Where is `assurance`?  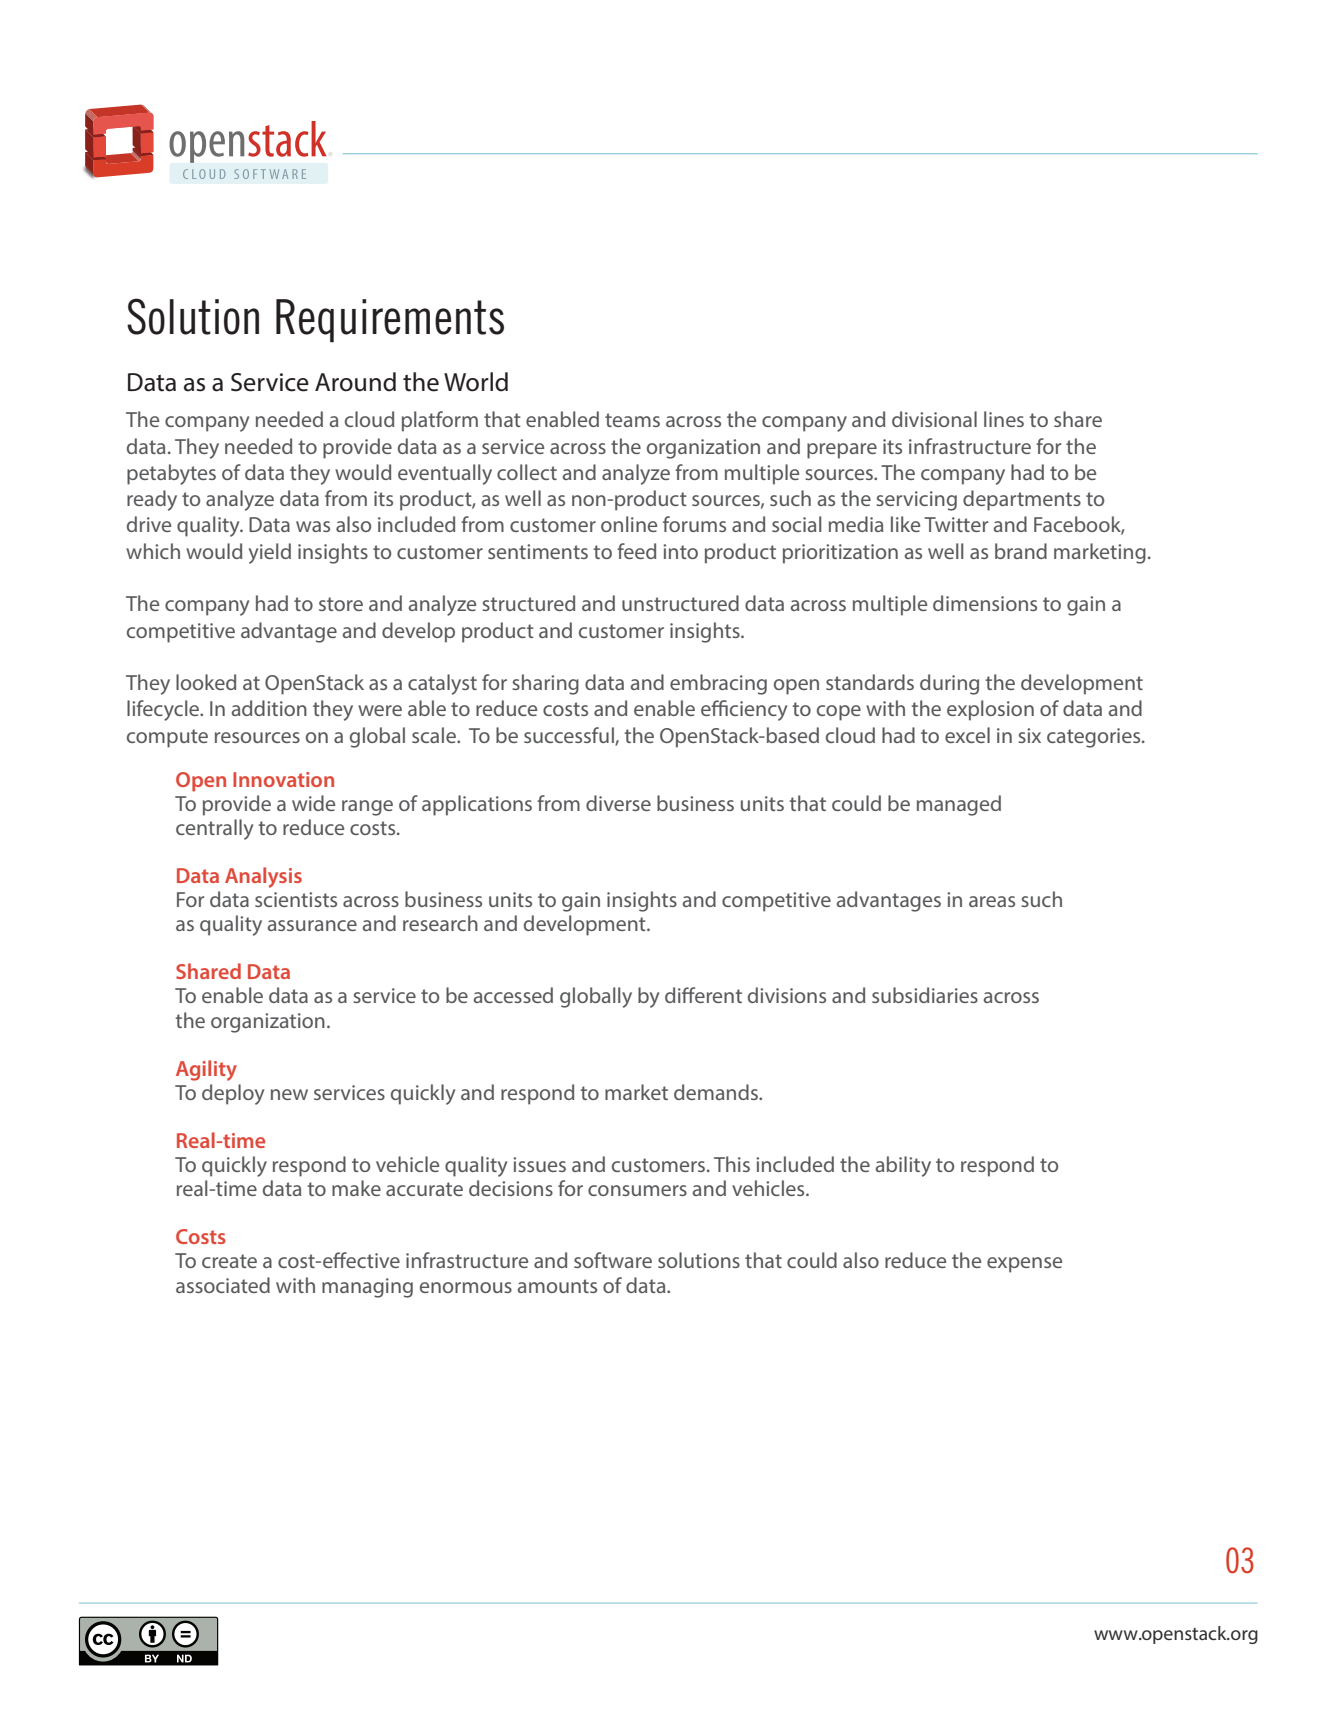
assurance is located at coordinates (312, 925).
